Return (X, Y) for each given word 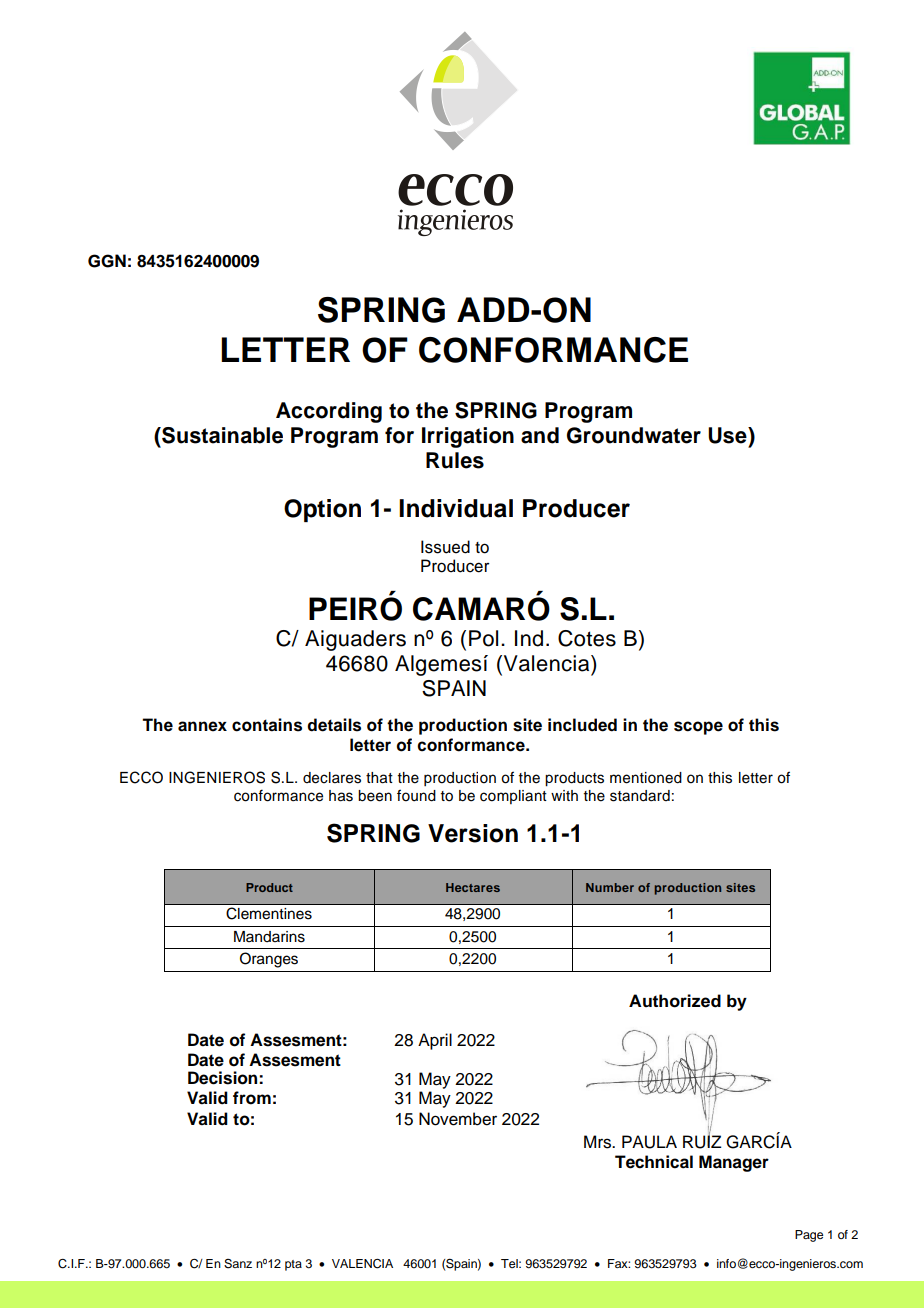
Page (809, 1236)
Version (473, 833)
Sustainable (221, 435)
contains (267, 725)
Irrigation (468, 437)
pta (293, 1265)
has (341, 796)
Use (728, 435)
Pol (483, 638)
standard (640, 796)
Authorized (675, 1001)
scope (698, 728)
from (252, 1098)
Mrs (599, 1142)
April (435, 1041)
